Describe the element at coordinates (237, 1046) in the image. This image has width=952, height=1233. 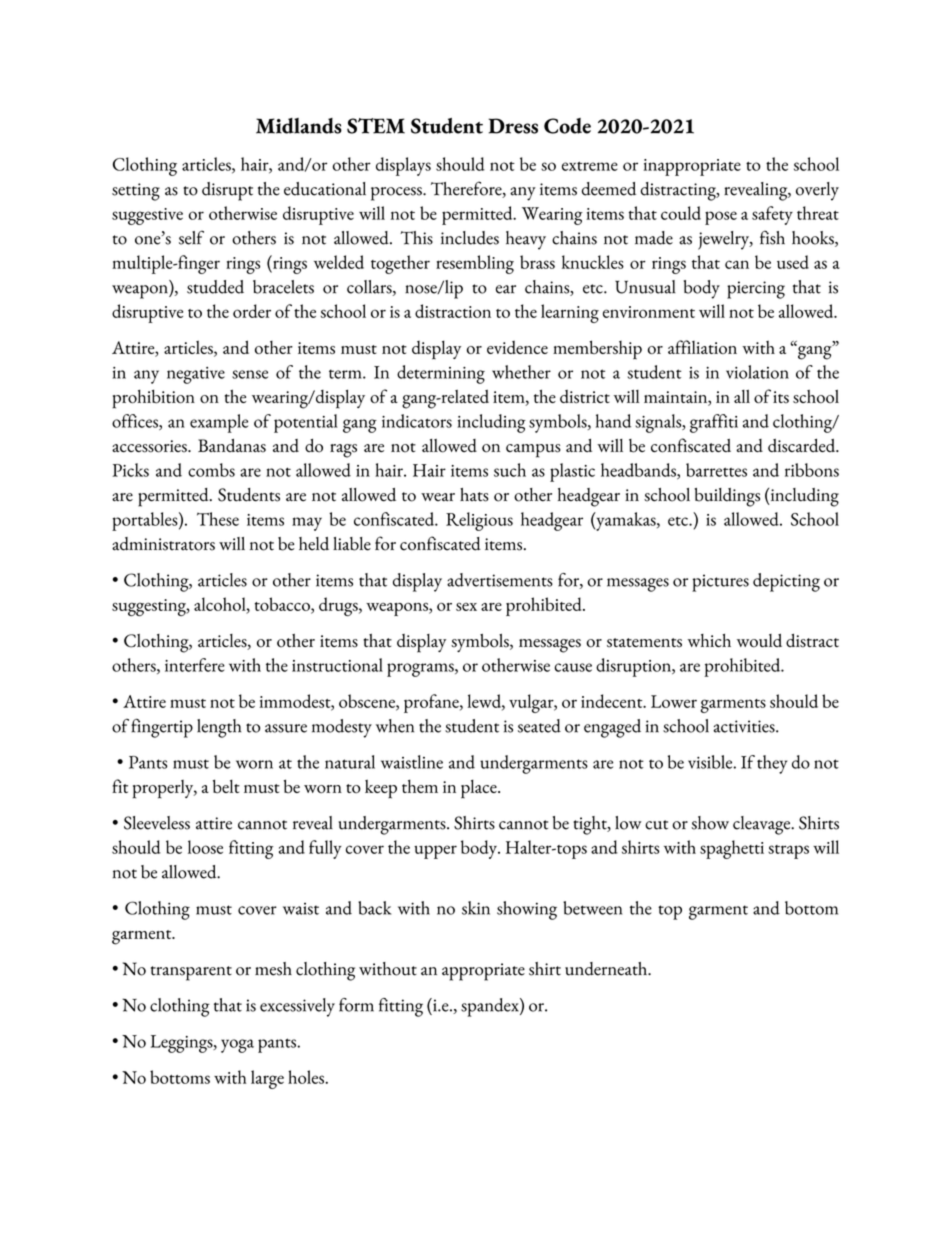
I see `yoga` at that location.
